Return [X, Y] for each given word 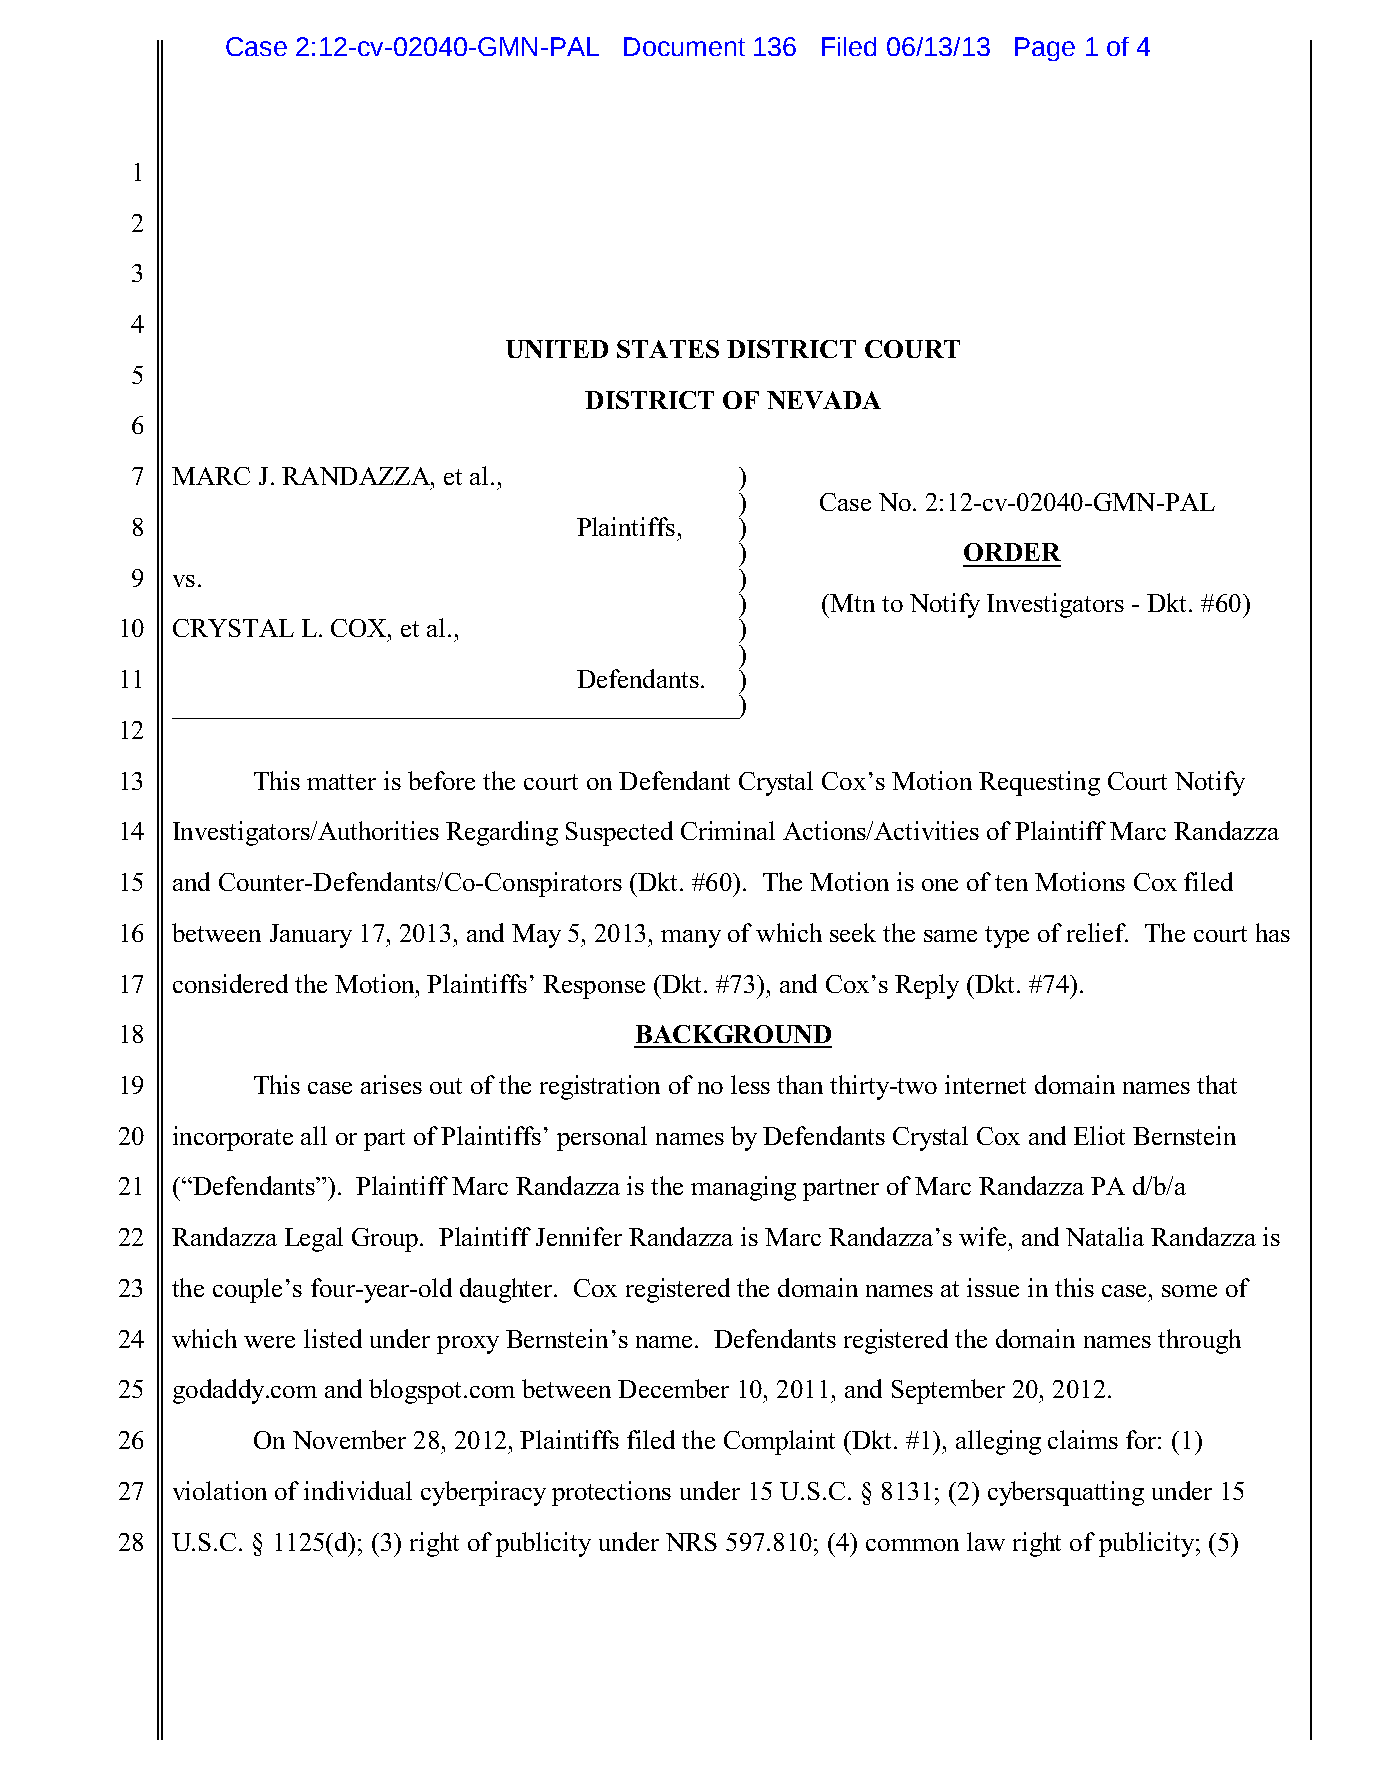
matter [341, 782]
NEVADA [824, 400]
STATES [668, 349]
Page [1045, 49]
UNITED [557, 349]
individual [358, 1490]
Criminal [728, 830]
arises [391, 1084]
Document [684, 46]
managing [743, 1188]
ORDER [1012, 552]
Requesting [1039, 783]
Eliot [1099, 1135]
